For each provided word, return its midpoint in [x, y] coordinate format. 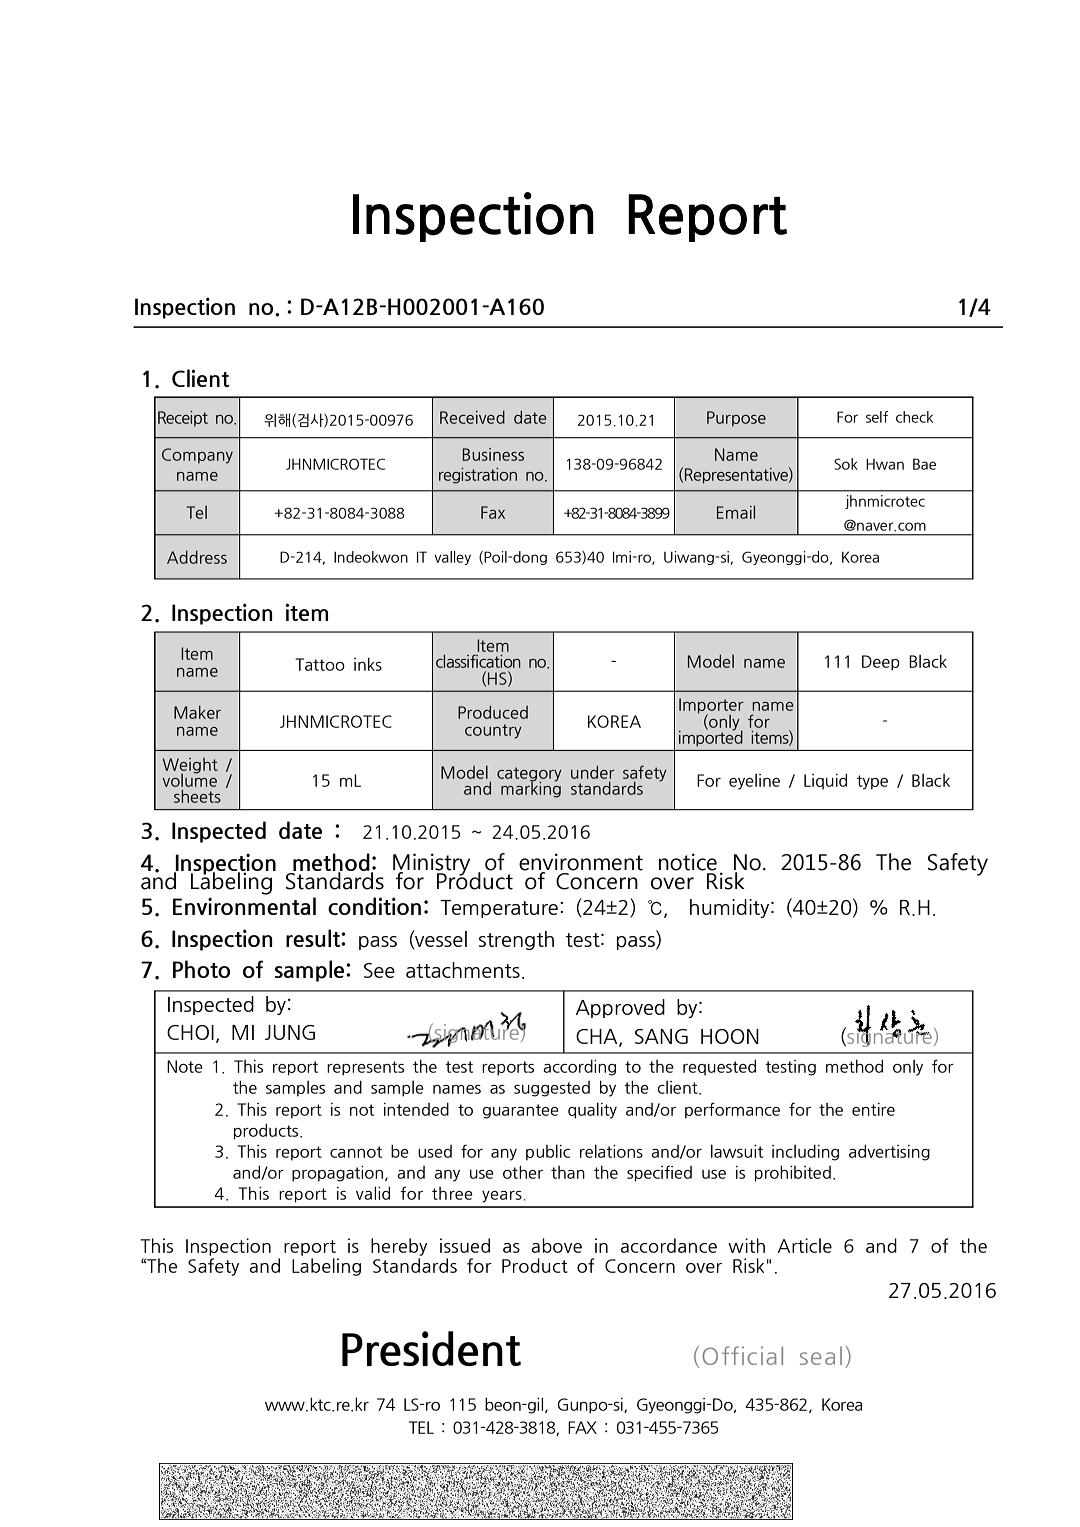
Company [197, 456]
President [431, 1348]
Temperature [499, 909]
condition [374, 906]
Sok [846, 464]
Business [493, 454]
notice [688, 862]
